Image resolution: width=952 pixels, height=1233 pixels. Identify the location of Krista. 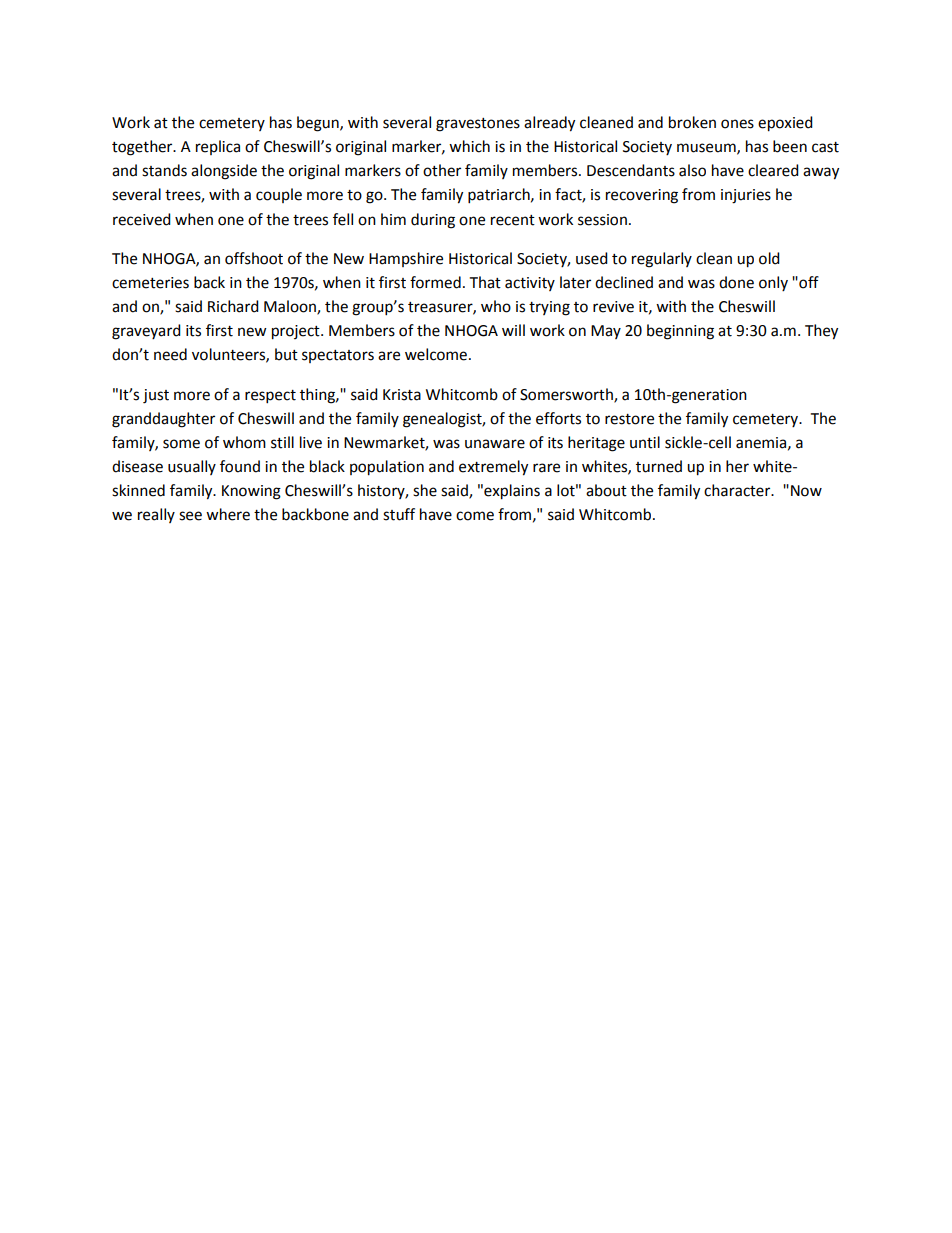
(402, 395).
